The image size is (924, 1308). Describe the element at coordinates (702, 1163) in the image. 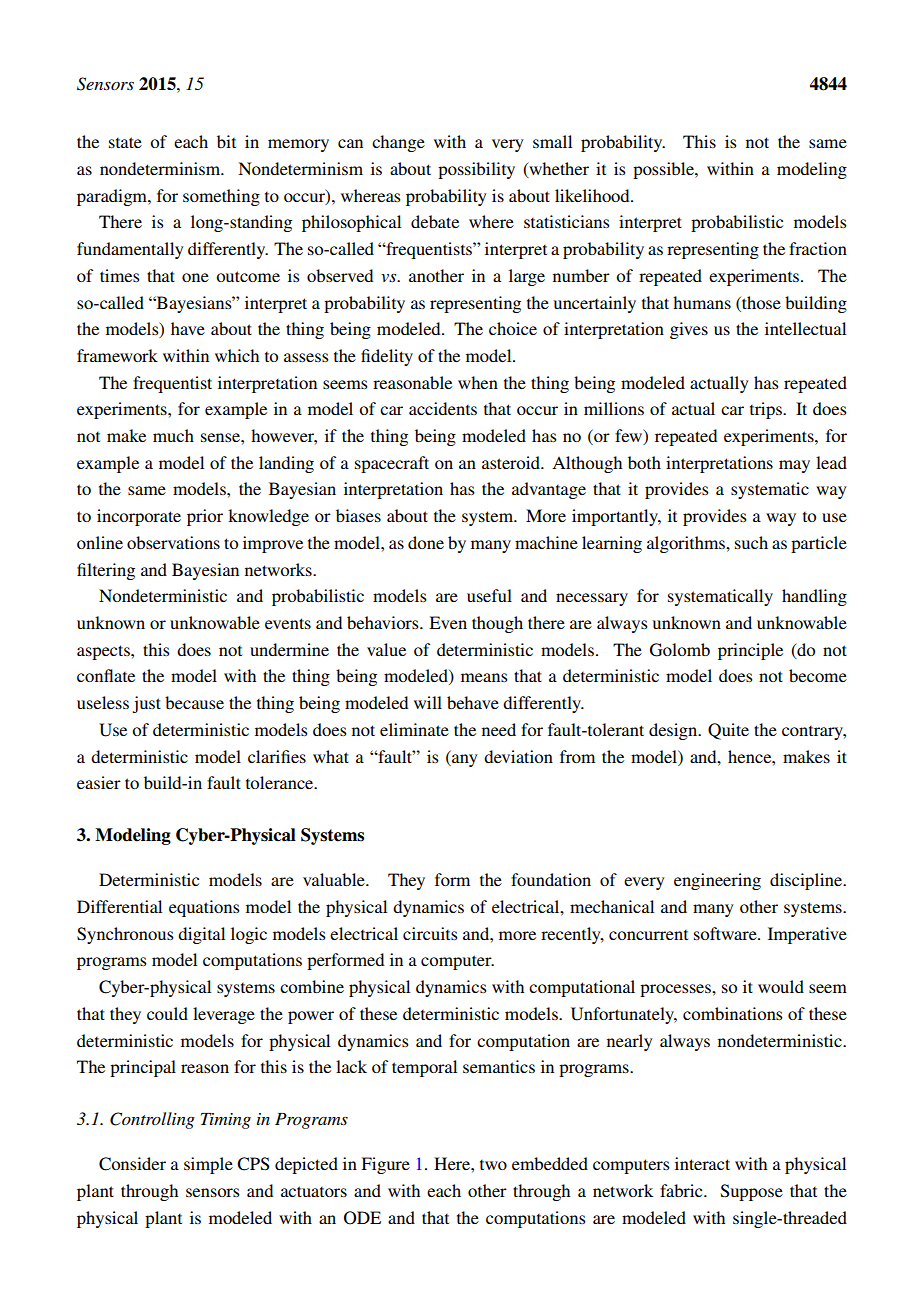

I see `interact` at that location.
